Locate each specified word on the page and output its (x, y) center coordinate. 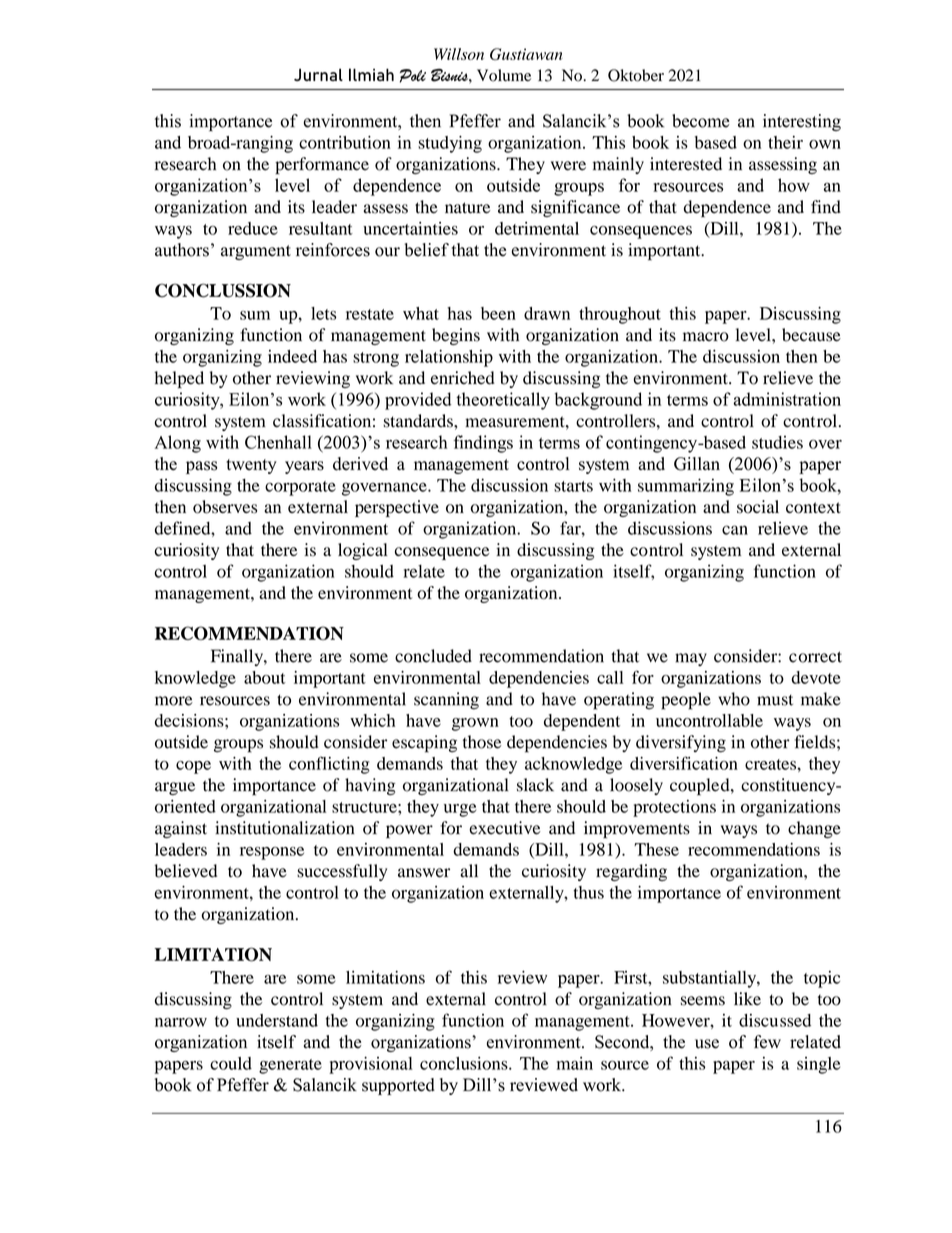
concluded (433, 656)
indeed (292, 356)
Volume (504, 75)
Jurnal (318, 75)
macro (706, 337)
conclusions (465, 1063)
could (231, 1063)
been (498, 313)
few (767, 1042)
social (758, 507)
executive (505, 828)
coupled (701, 787)
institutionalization (284, 828)
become (700, 121)
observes (225, 507)
